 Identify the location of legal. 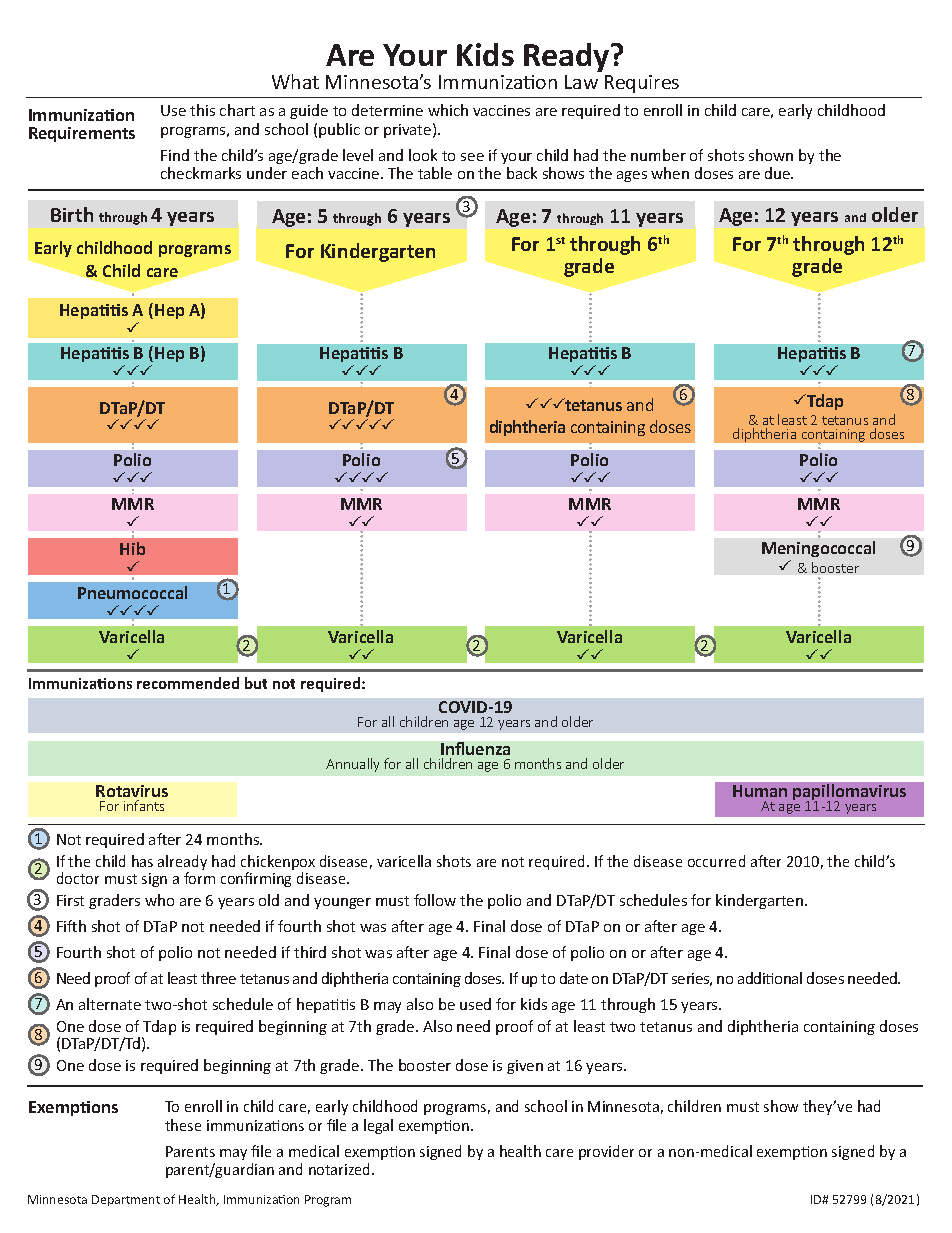
(378, 1126).
